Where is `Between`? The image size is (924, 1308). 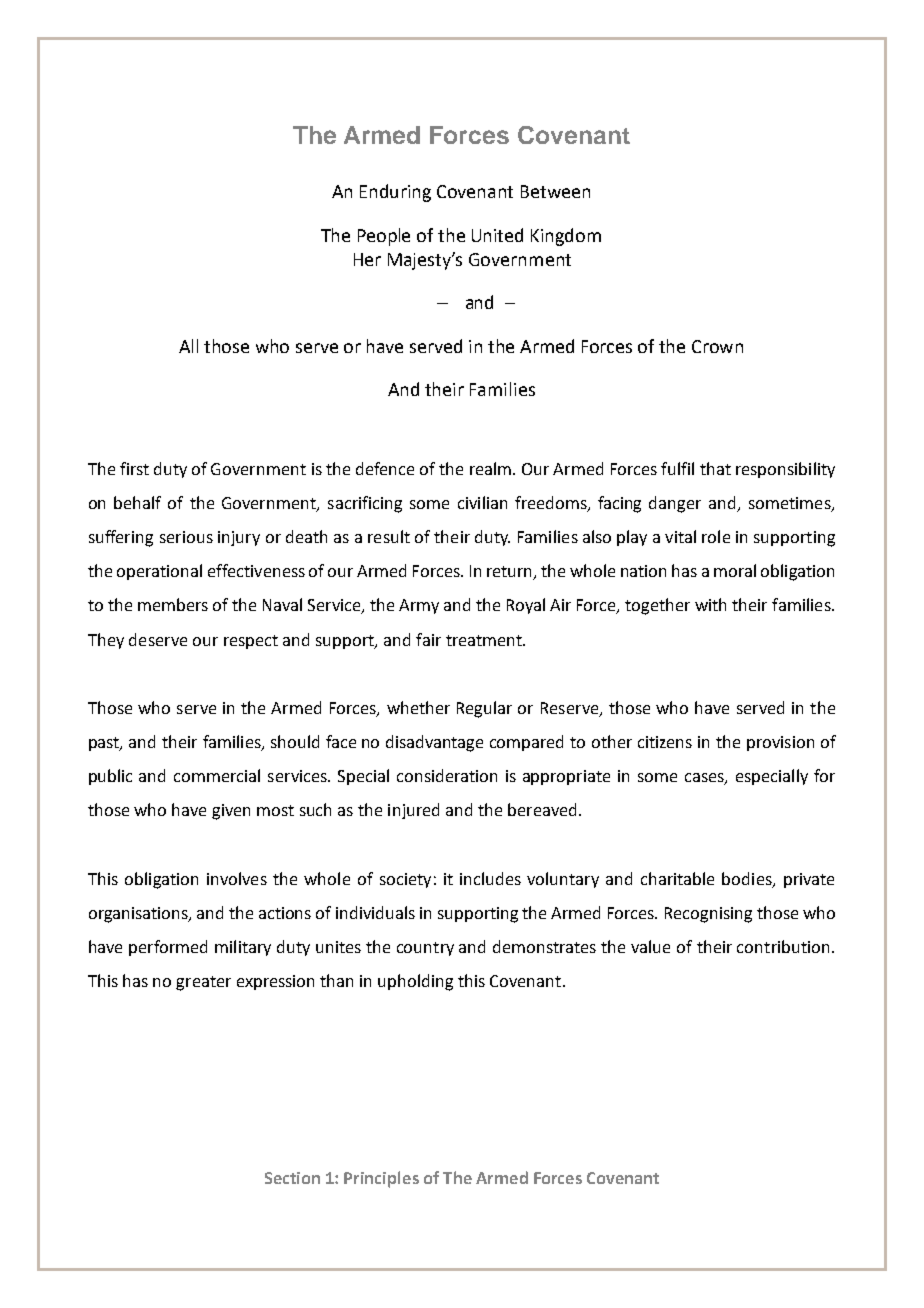 Between is located at coordinates (555, 191).
